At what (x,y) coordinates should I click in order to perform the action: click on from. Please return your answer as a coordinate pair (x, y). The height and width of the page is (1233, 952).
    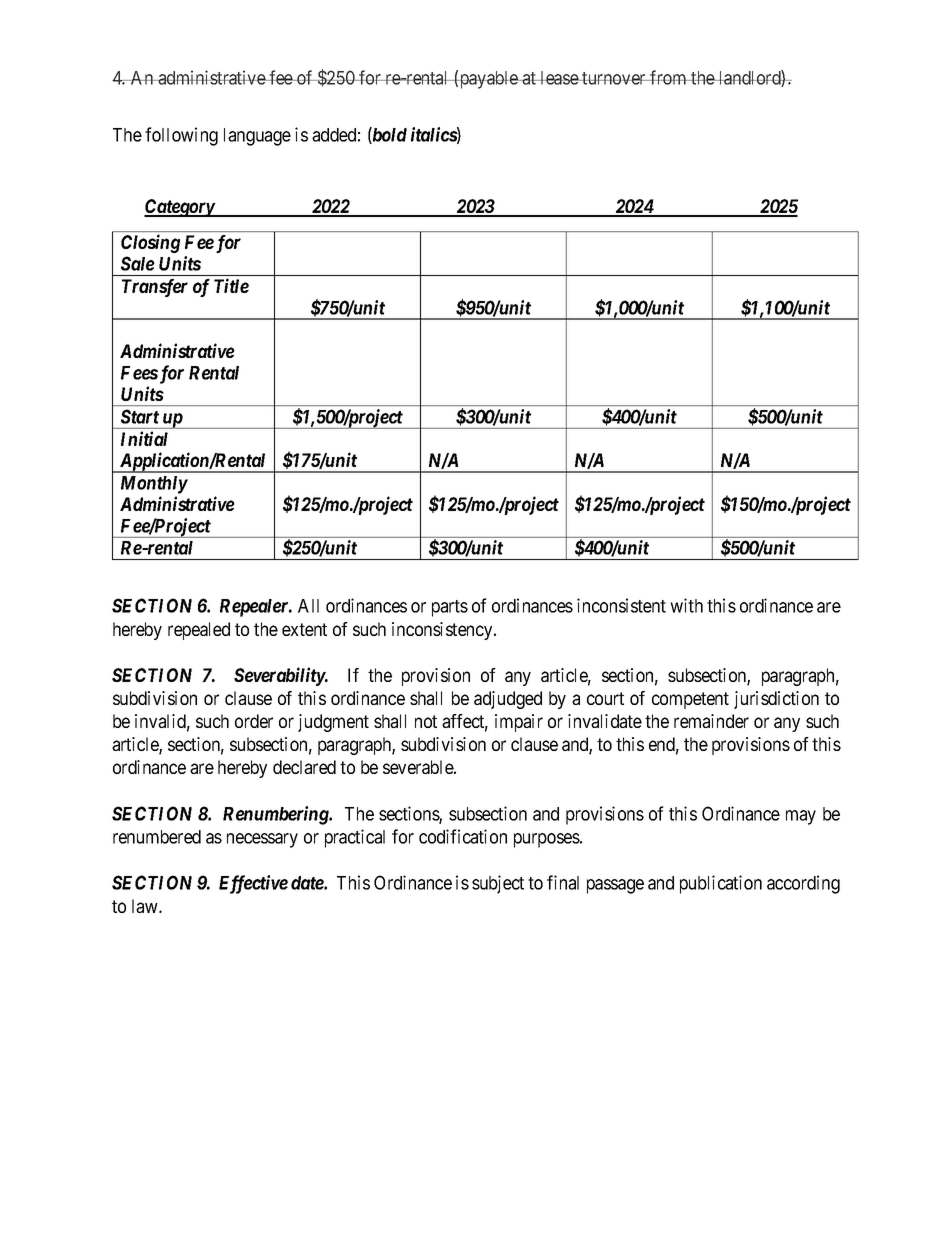
    Looking at the image, I should click on (668, 77).
